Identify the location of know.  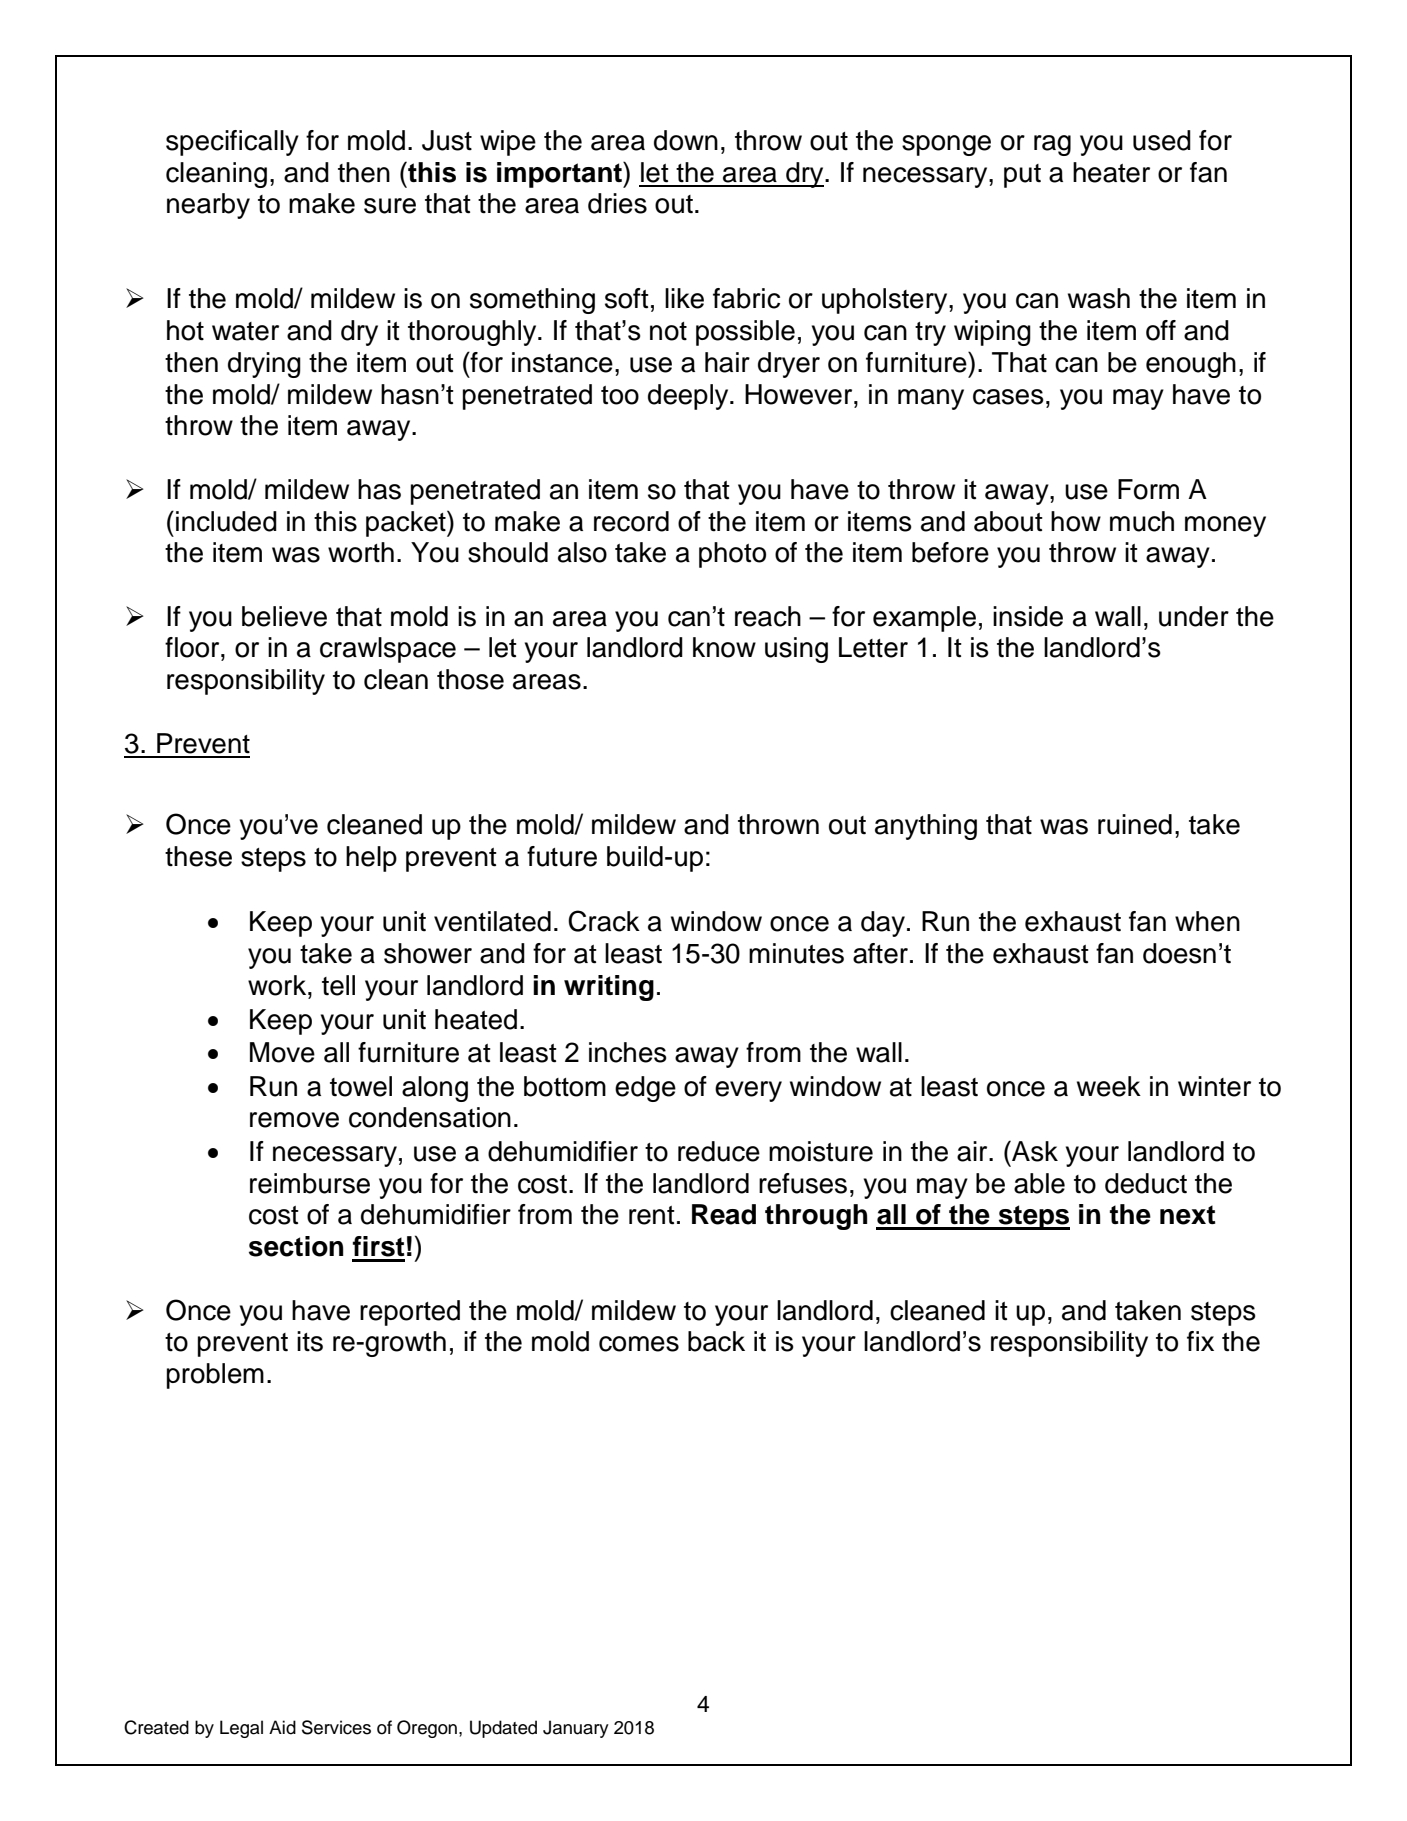
(724, 647).
